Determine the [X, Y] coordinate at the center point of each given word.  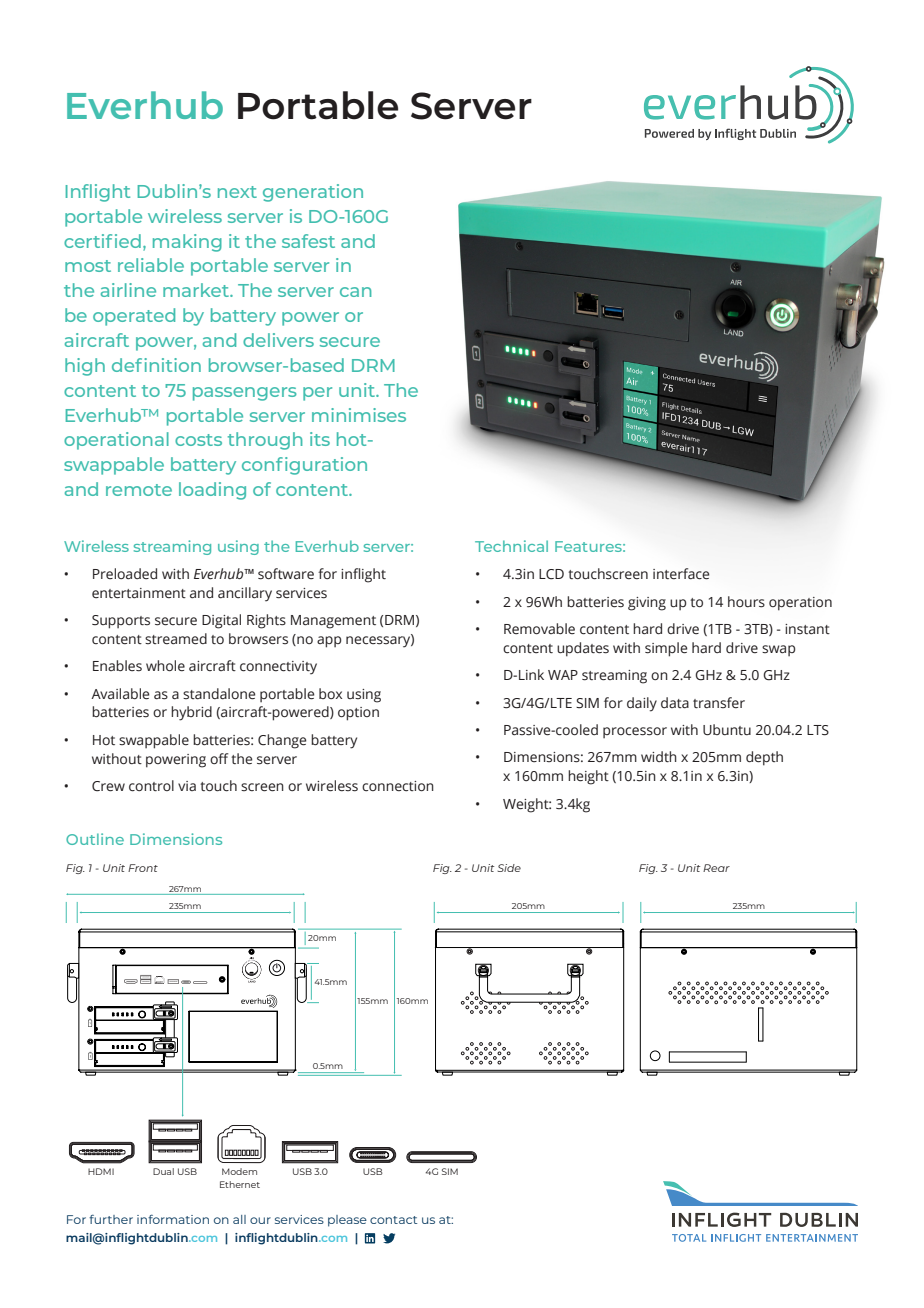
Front [143, 868]
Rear [716, 868]
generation [313, 193]
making [187, 243]
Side [509, 868]
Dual [163, 1171]
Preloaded [125, 574]
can [356, 292]
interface [681, 574]
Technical [511, 546]
